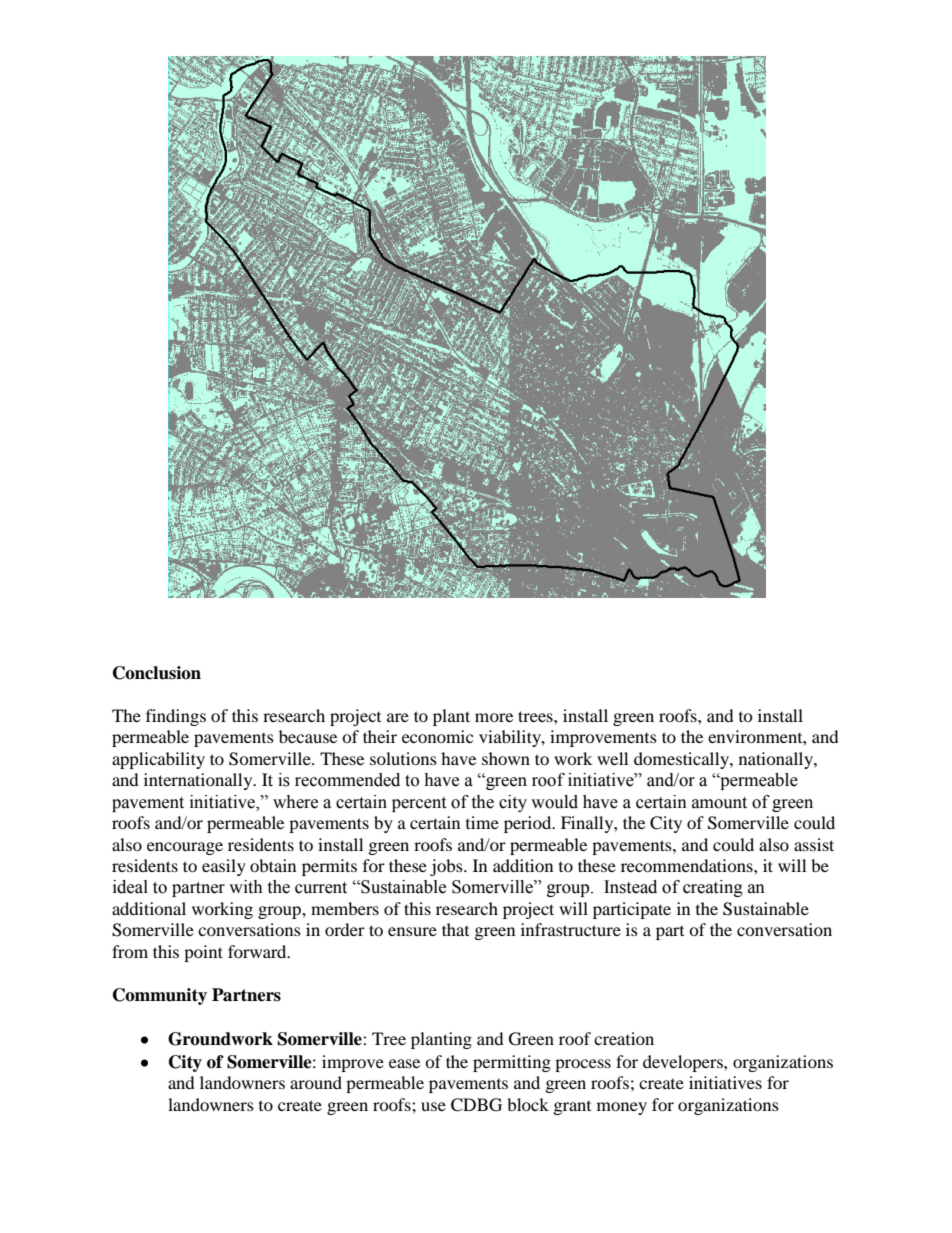 The width and height of the screenshot is (952, 1233). I want to click on CDBG, so click(476, 1105).
